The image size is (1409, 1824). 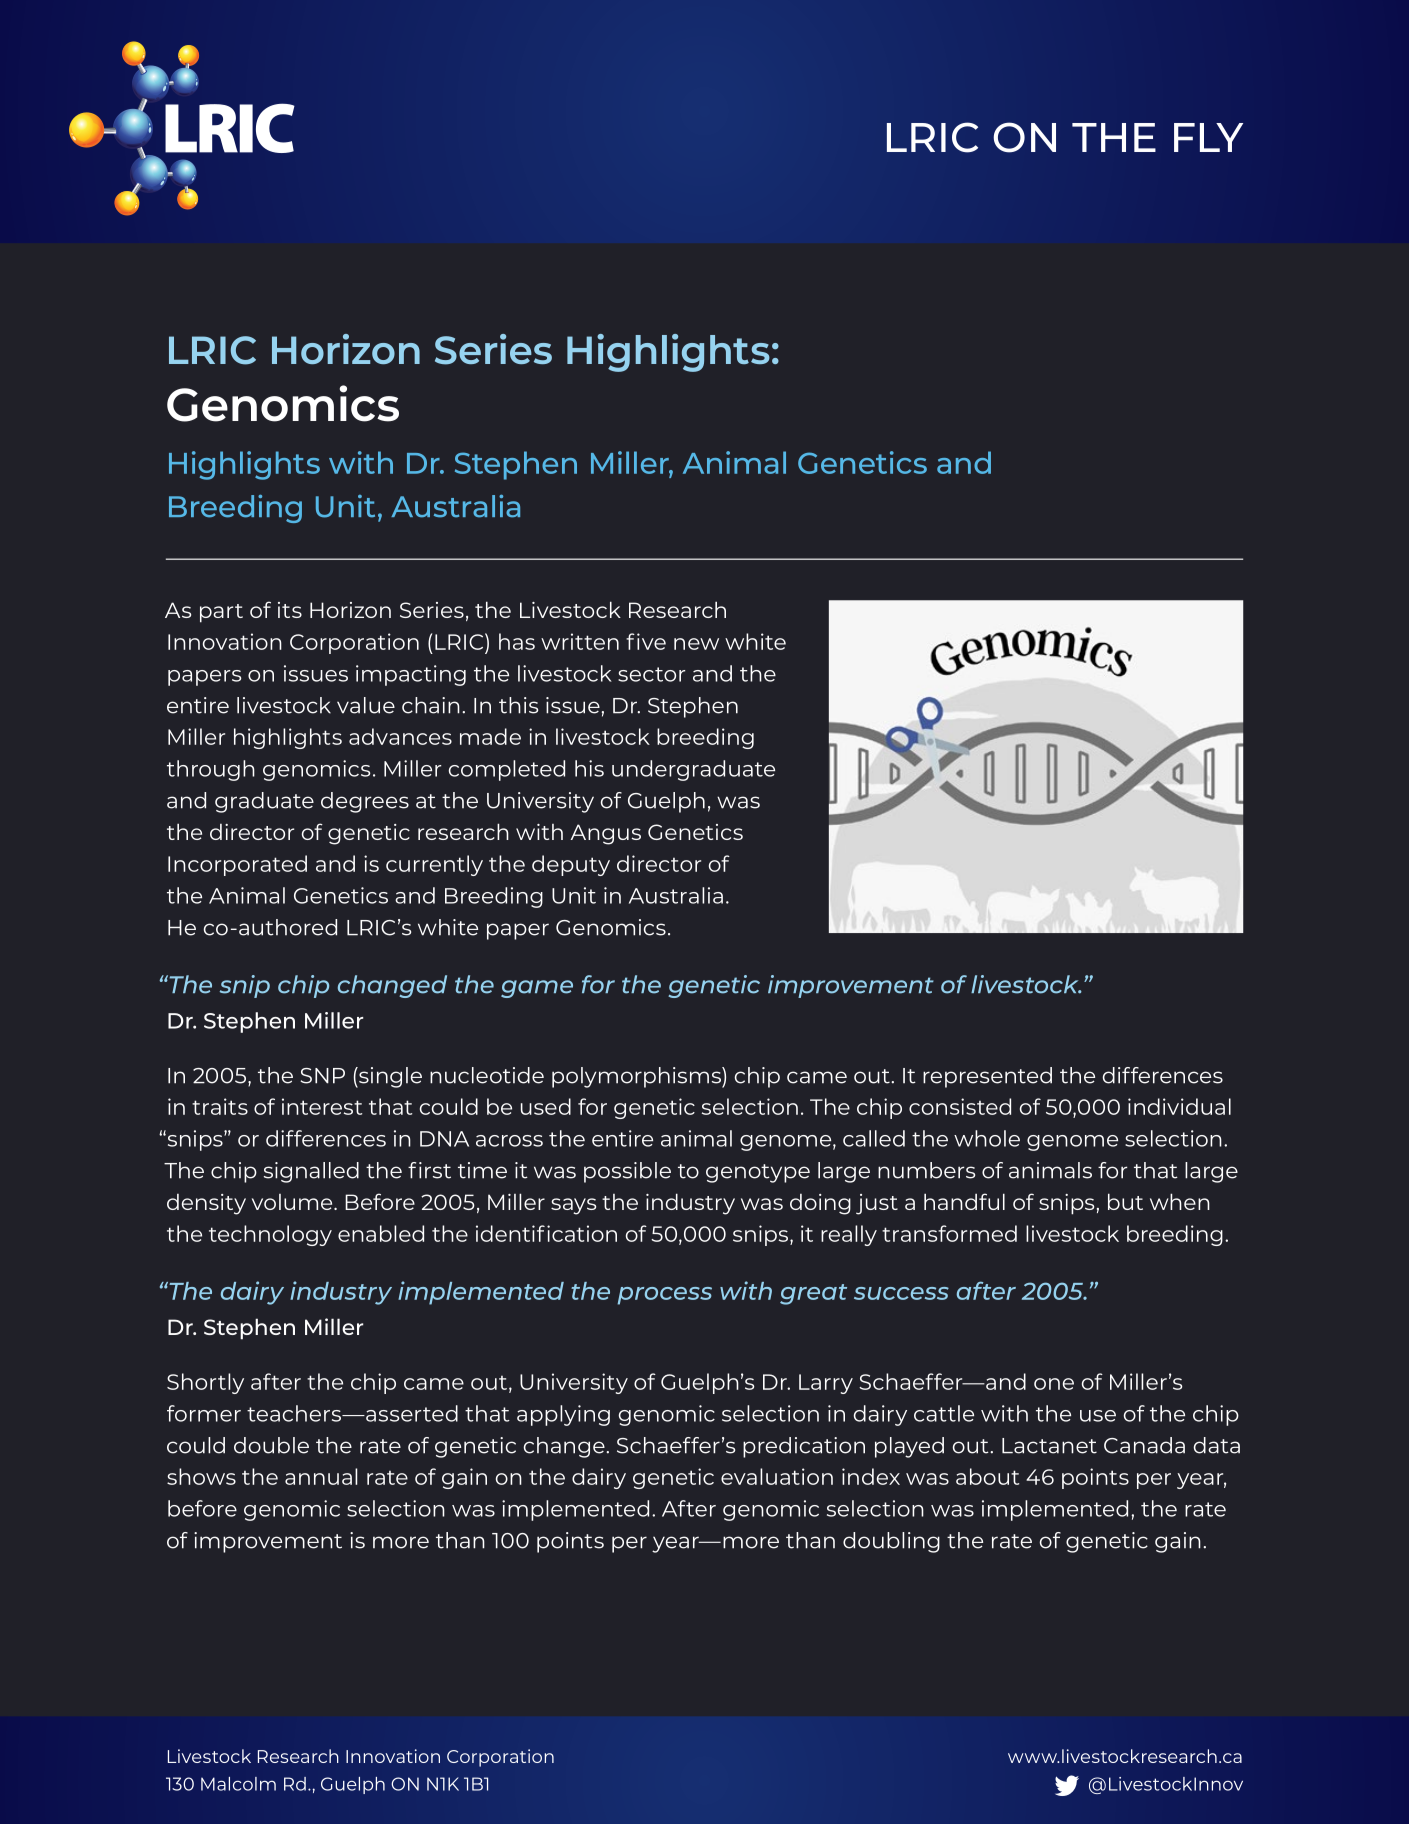 I want to click on Malcolm, so click(x=238, y=1784).
